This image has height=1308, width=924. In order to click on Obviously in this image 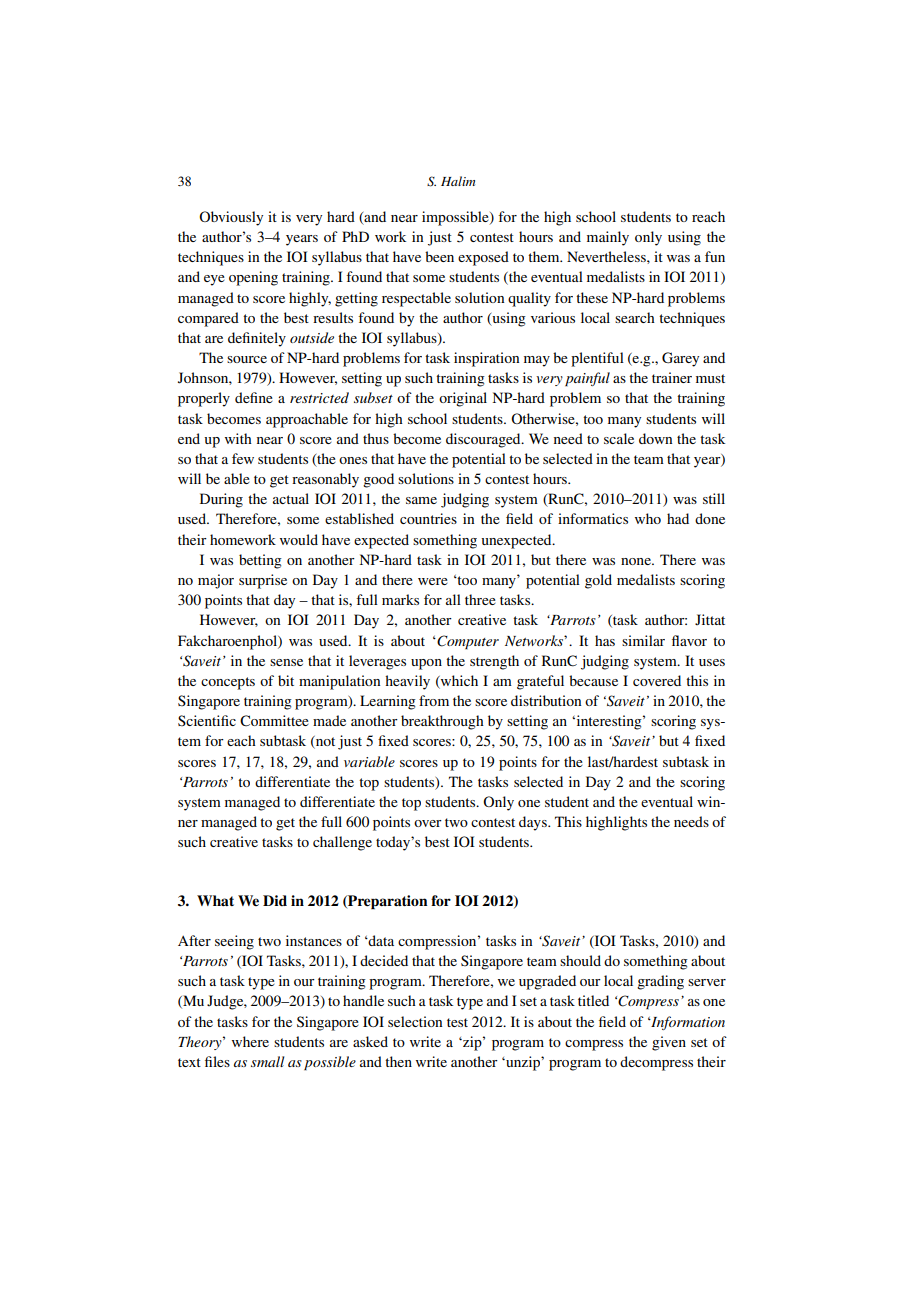, I will do `click(231, 218)`.
